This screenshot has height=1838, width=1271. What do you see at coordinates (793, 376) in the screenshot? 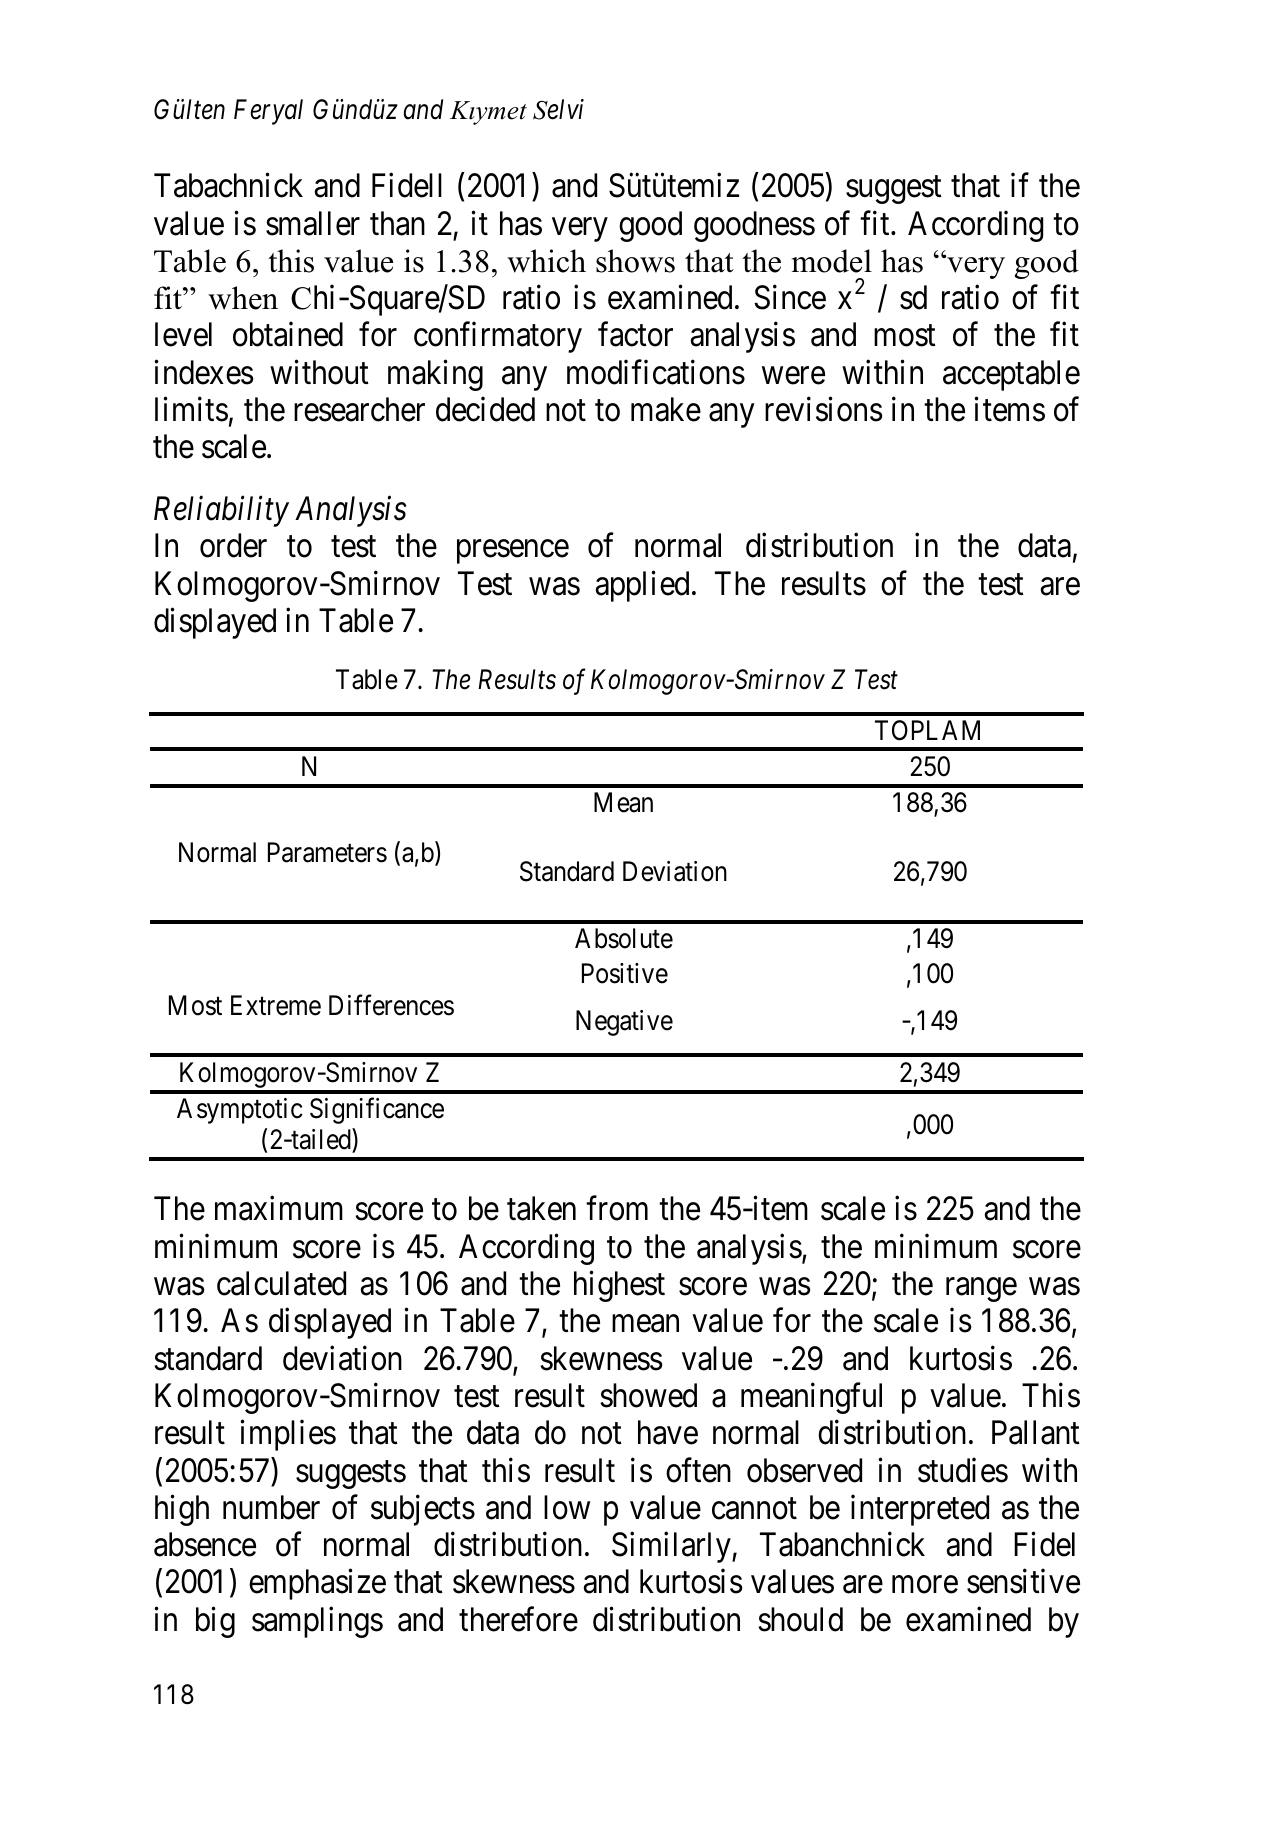
I see `were` at bounding box center [793, 376].
